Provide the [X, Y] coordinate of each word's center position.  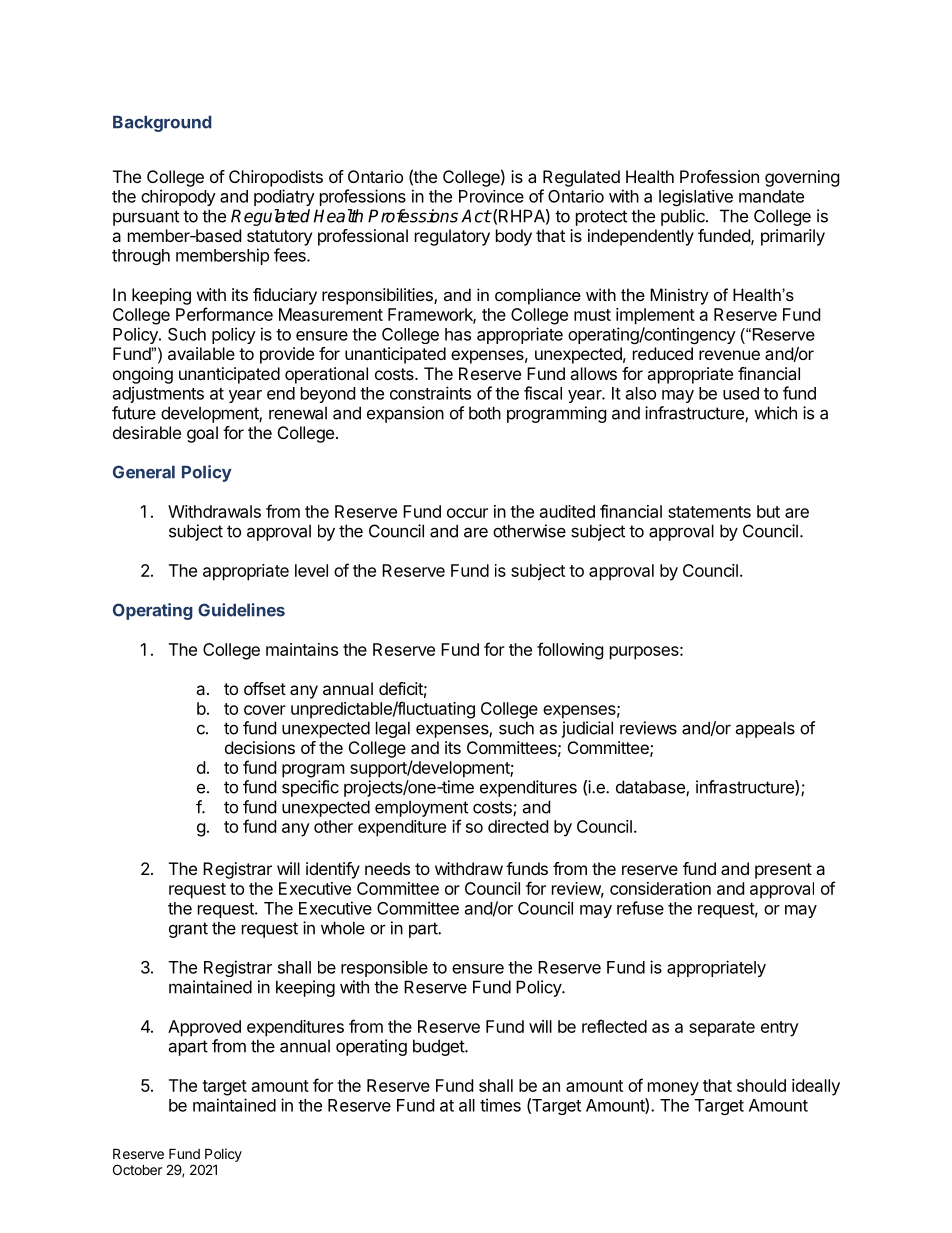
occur [467, 513]
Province [491, 196]
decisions [260, 747]
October [137, 1169]
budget [439, 1047]
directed [518, 826]
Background [162, 124]
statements [709, 512]
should [761, 1085]
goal [202, 434]
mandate [771, 196]
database [651, 788]
